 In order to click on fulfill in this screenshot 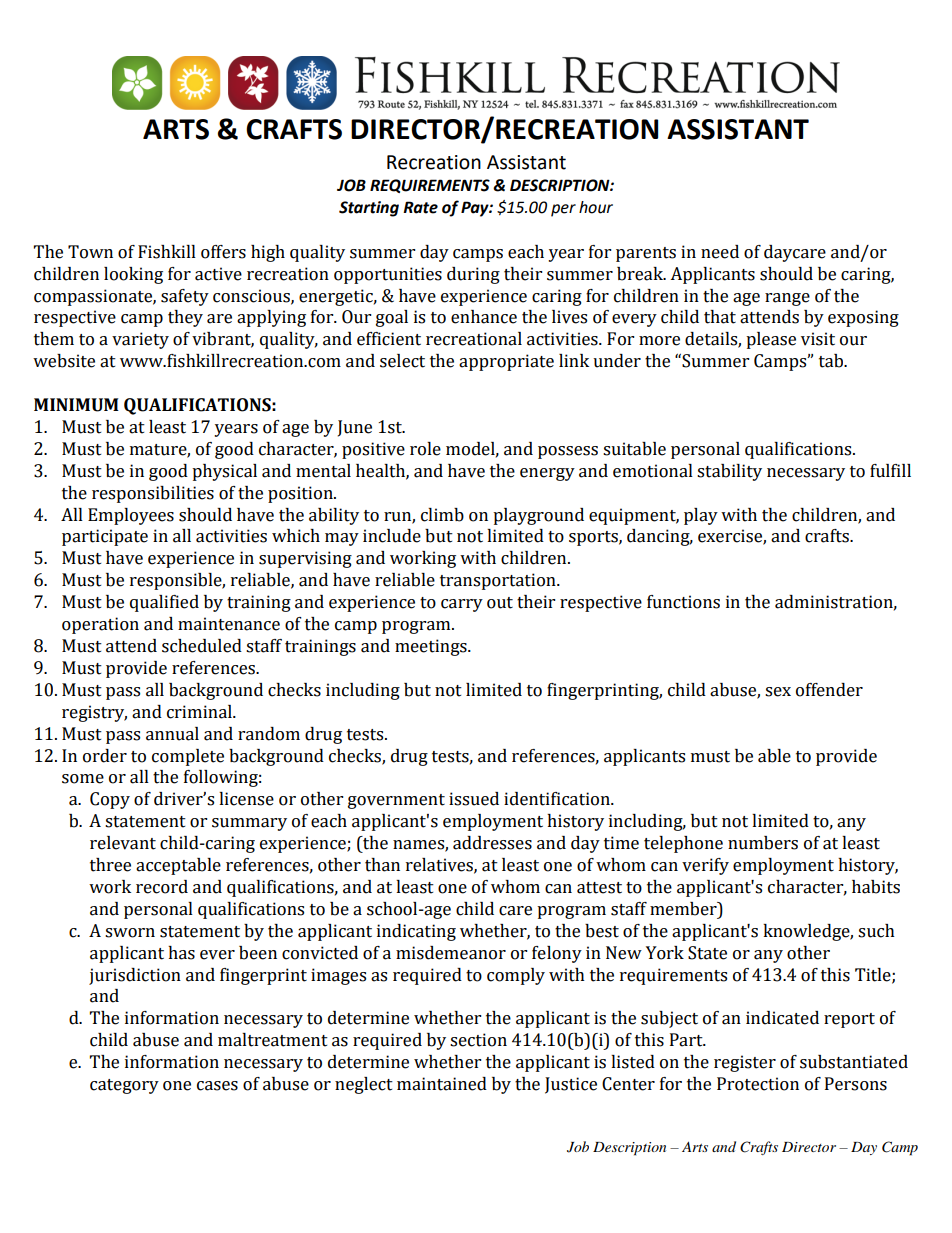, I will do `click(890, 471)`.
